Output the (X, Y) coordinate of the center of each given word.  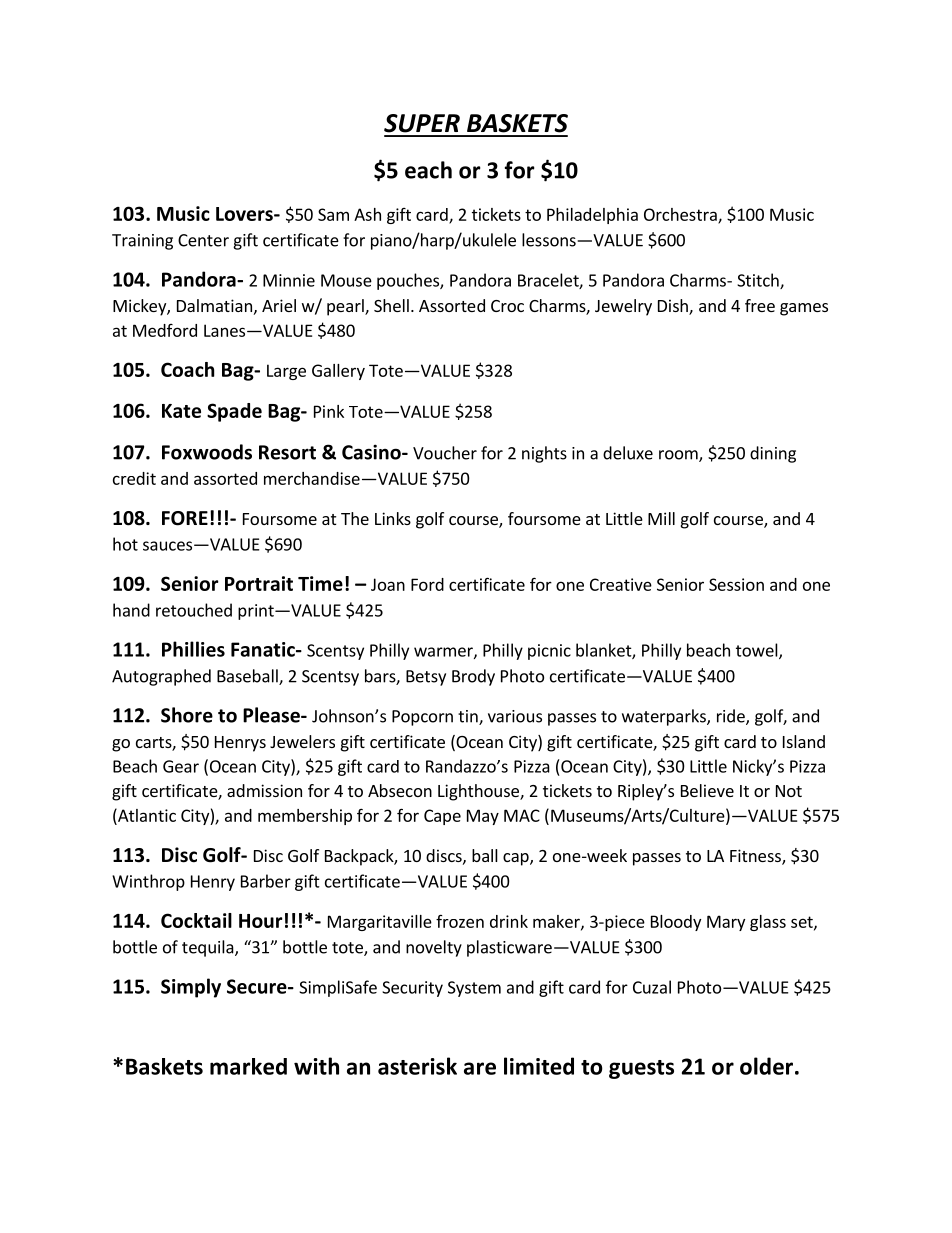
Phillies (193, 649)
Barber (266, 881)
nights (544, 454)
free (760, 305)
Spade (234, 412)
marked (248, 1066)
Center (203, 240)
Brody (473, 677)
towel (758, 651)
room (679, 456)
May (483, 817)
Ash (367, 214)
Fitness (756, 857)
